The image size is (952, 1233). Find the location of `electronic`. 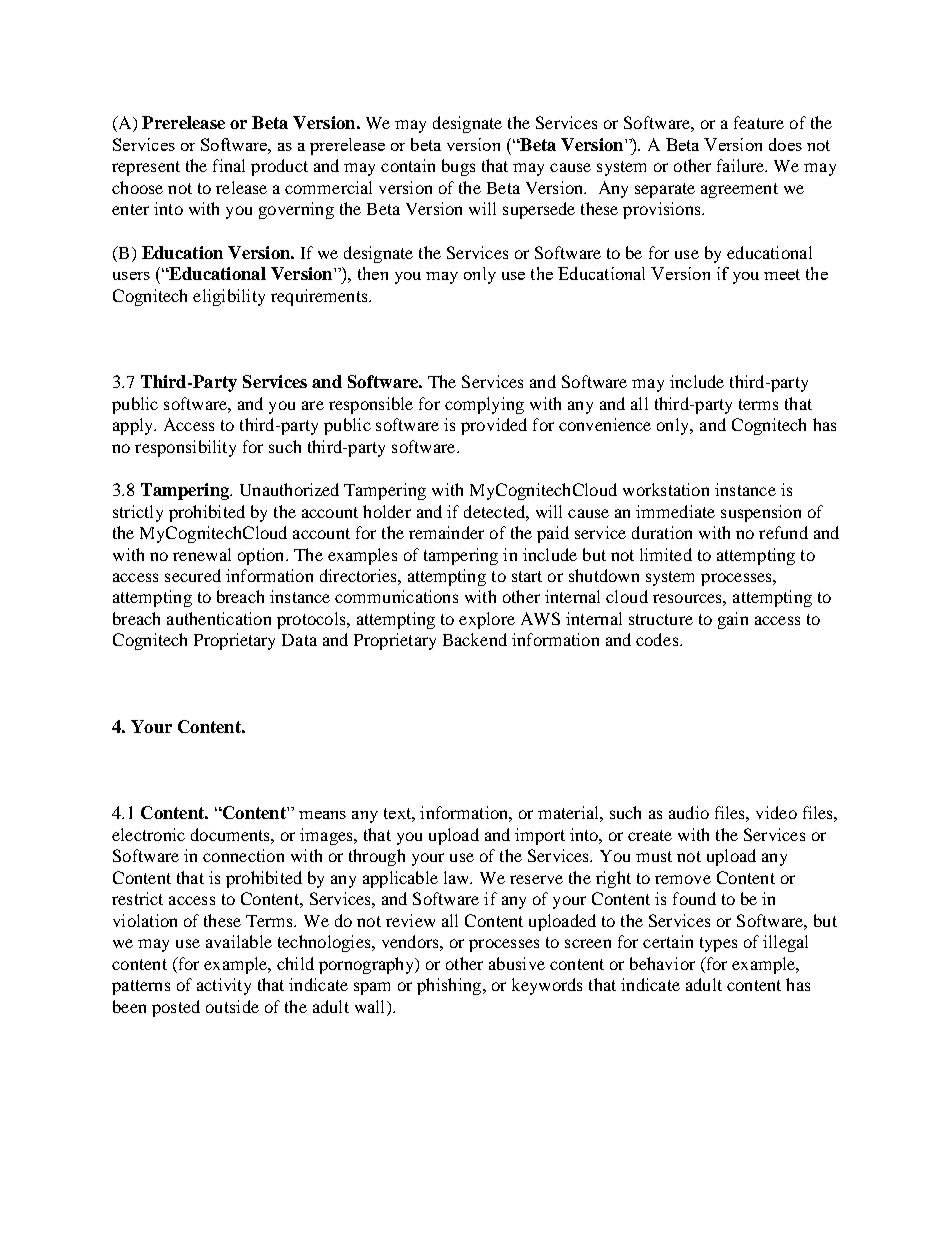

electronic is located at coordinates (148, 834).
